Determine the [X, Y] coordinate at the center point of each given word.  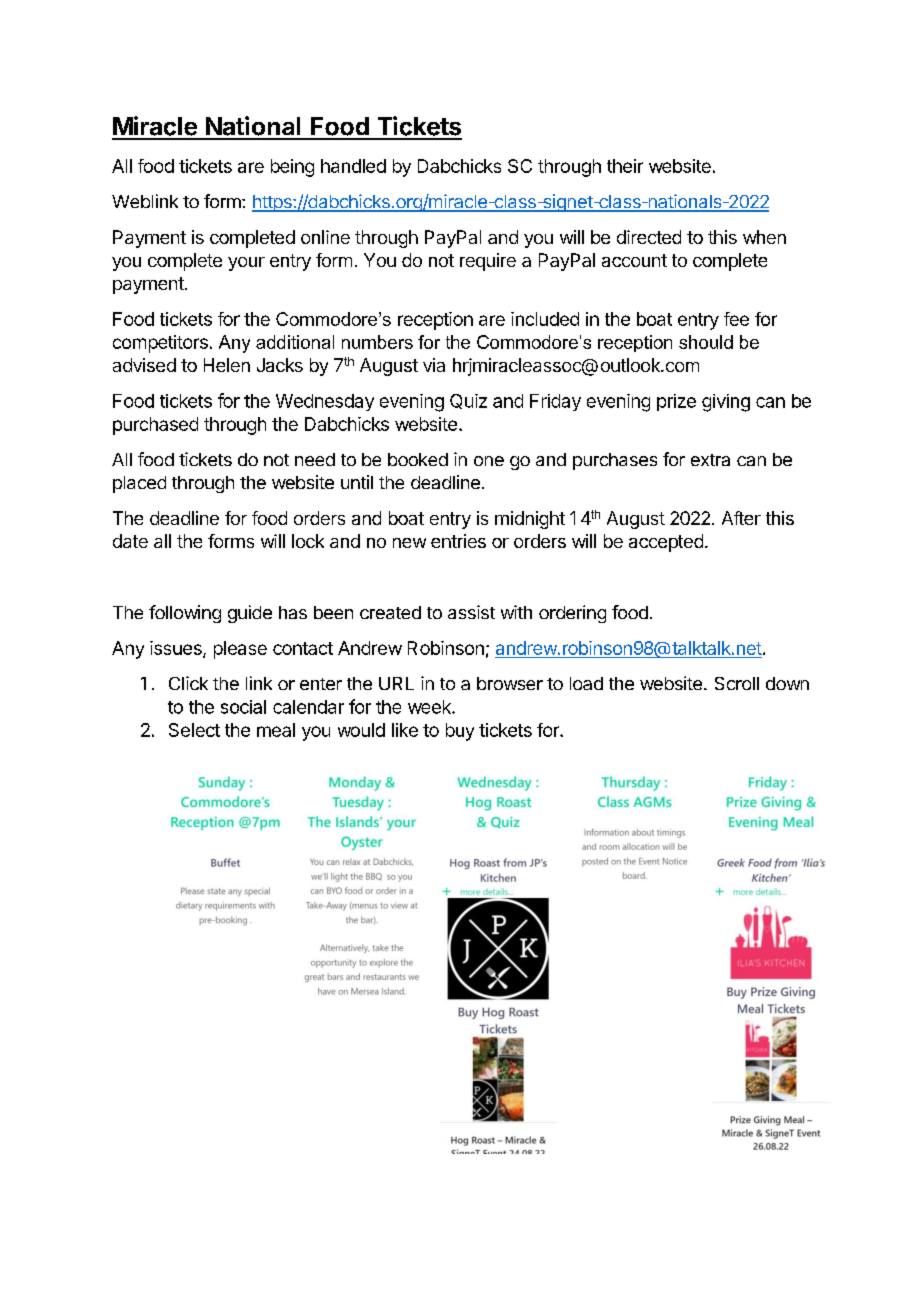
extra [710, 460]
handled [353, 166]
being [292, 168]
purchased [155, 426]
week [430, 707]
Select [194, 730]
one [489, 461]
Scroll [737, 683]
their [625, 166]
